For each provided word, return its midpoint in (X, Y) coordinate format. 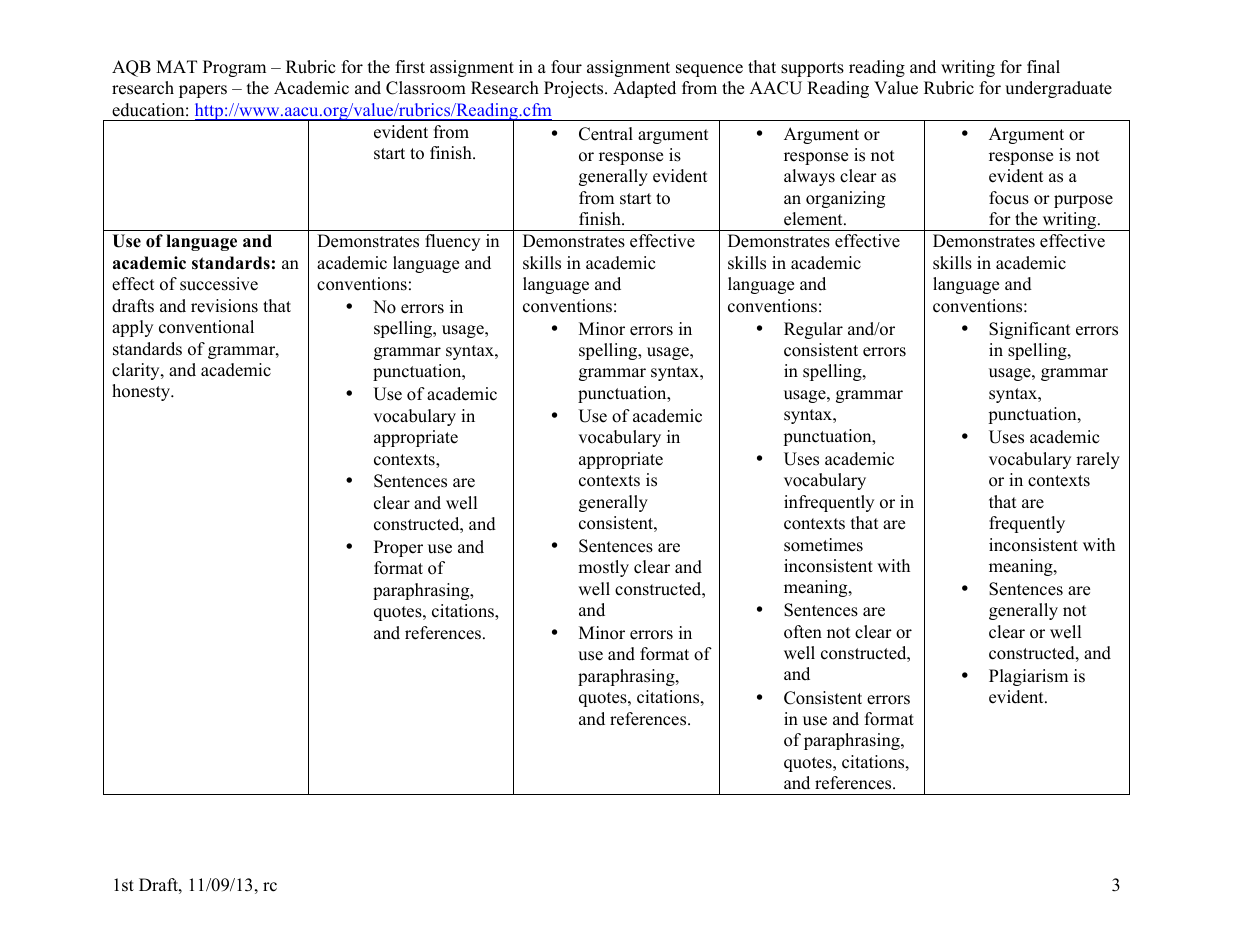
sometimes (823, 545)
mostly (603, 568)
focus (1009, 198)
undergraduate (1058, 89)
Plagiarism (1028, 677)
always (809, 177)
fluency (452, 242)
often (803, 632)
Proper (398, 548)
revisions (224, 306)
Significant (1030, 330)
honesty (142, 392)
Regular (813, 330)
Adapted (644, 89)
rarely (1098, 460)
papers (203, 91)
